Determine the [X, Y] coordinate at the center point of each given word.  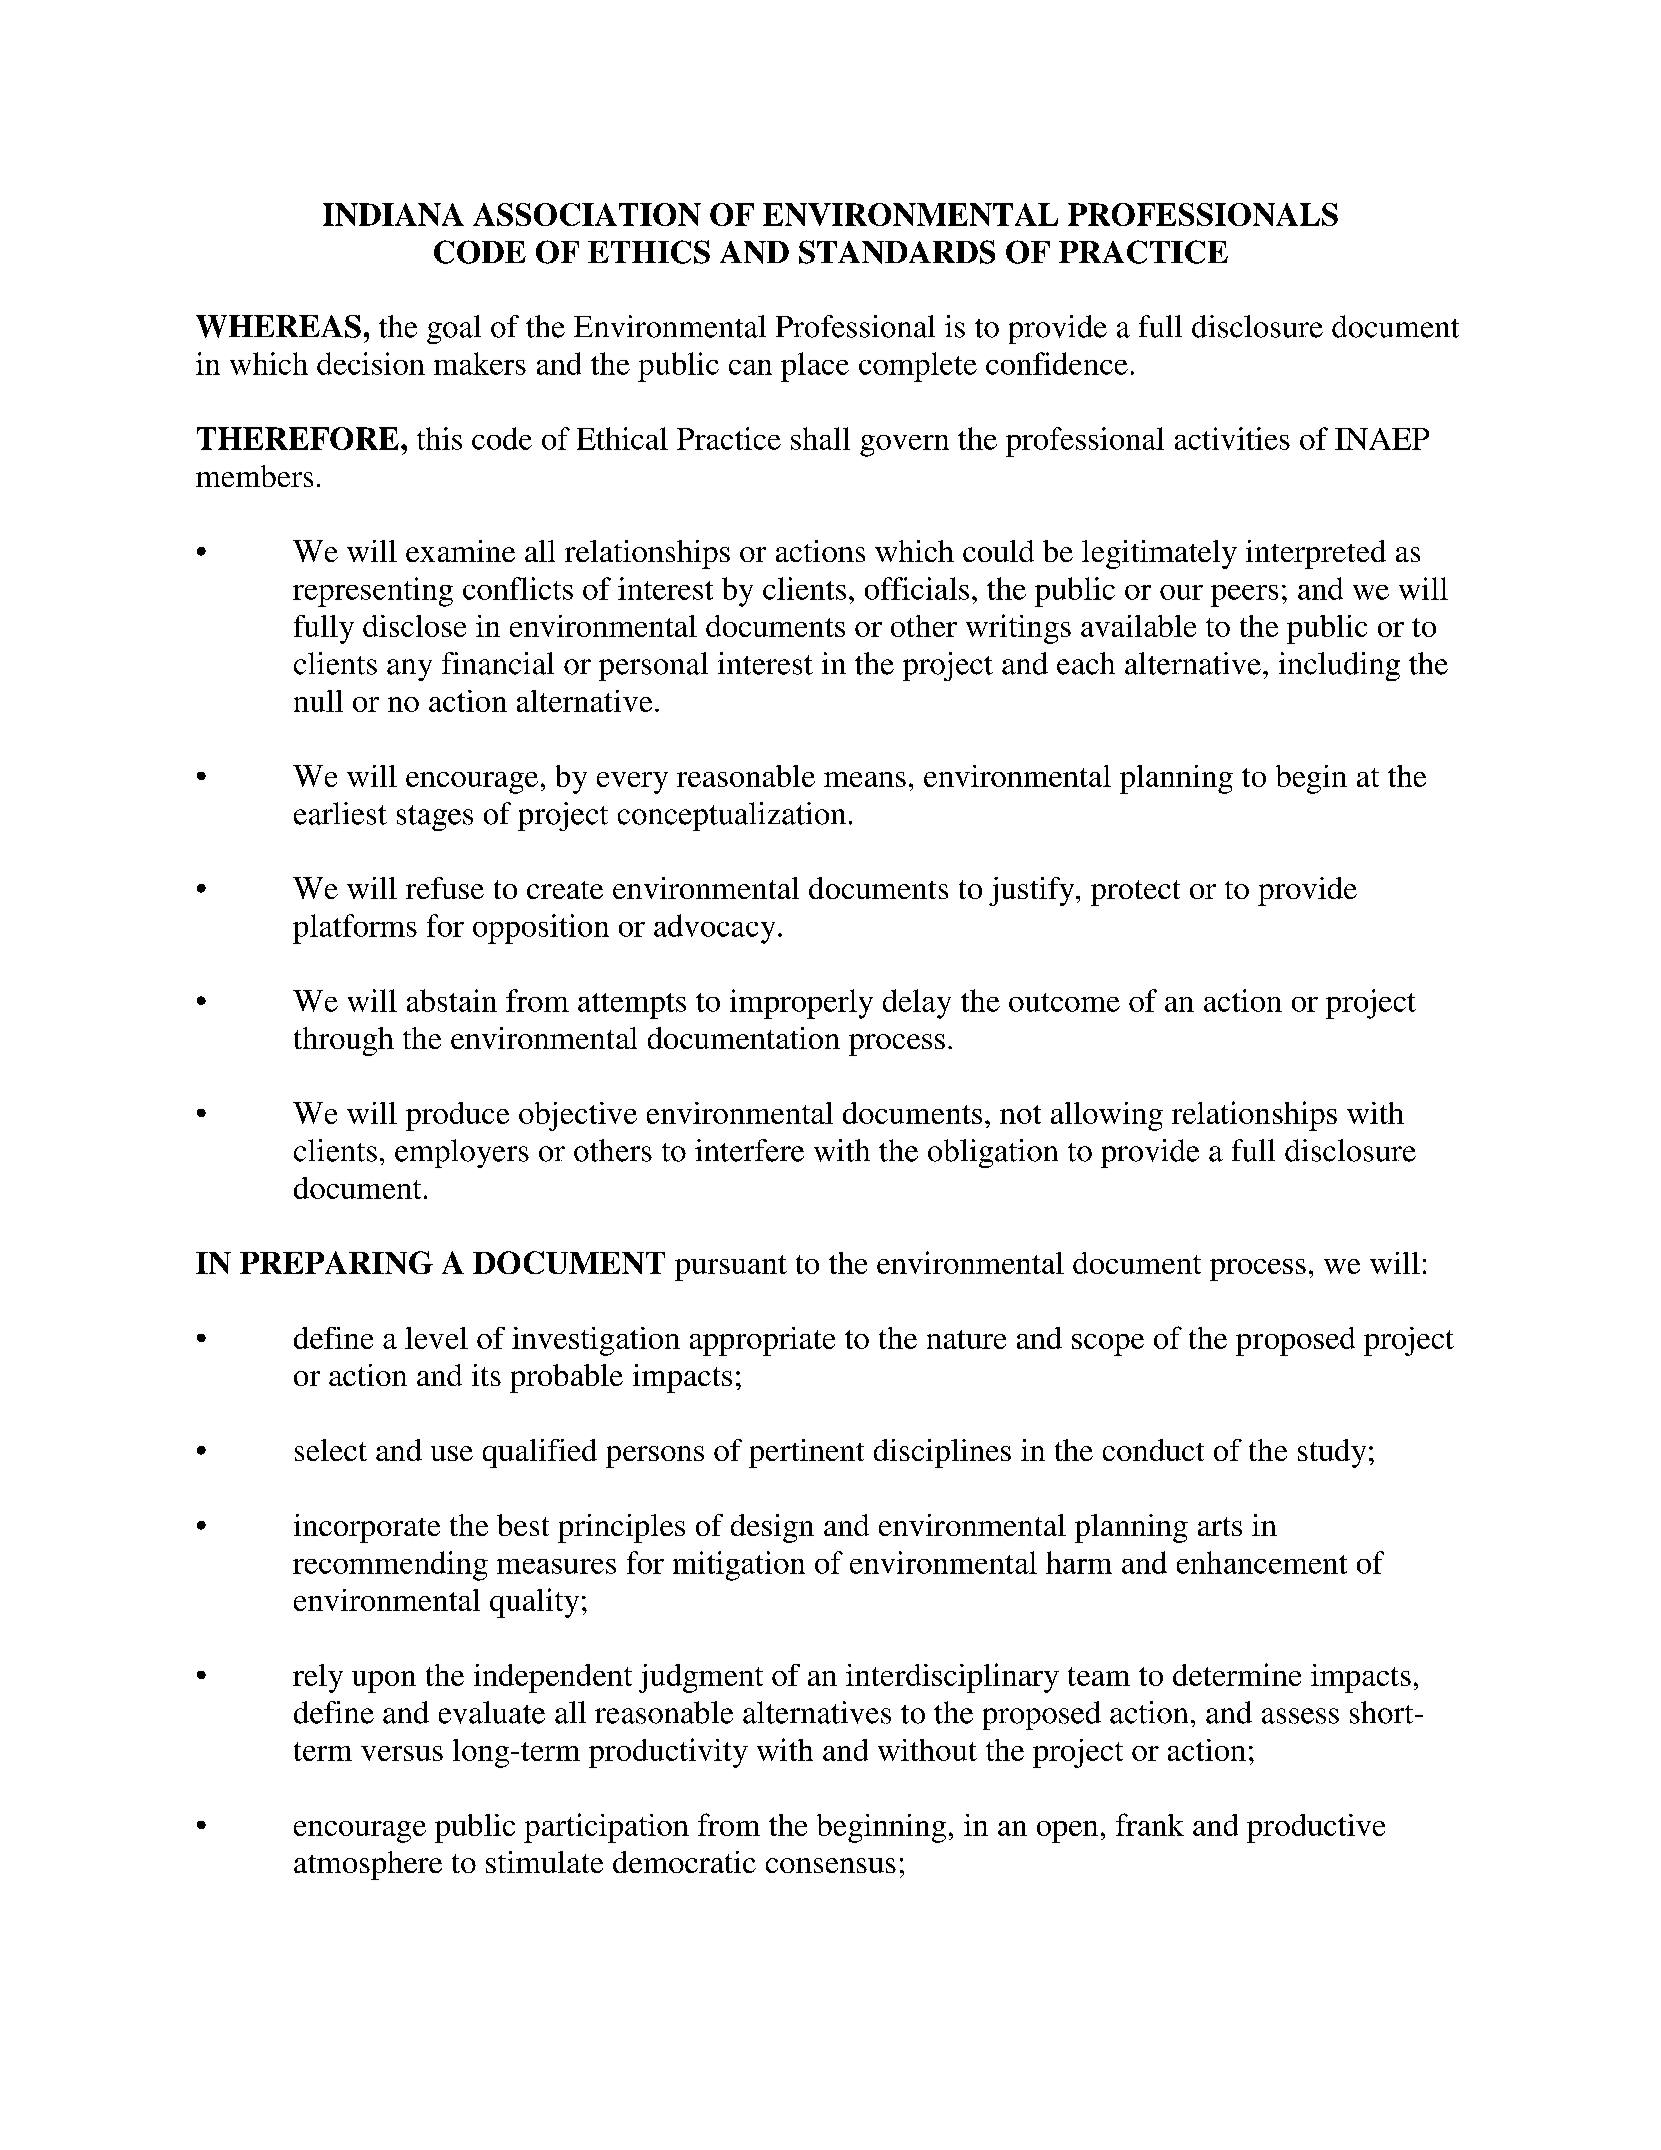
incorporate [367, 1528]
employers [462, 1153]
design [772, 1528]
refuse [445, 888]
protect [1135, 893]
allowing [1107, 1116]
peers [1244, 596]
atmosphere [368, 1865]
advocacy [714, 929]
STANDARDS [897, 252]
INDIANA [393, 214]
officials [917, 588]
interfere [749, 1150]
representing [373, 592]
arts [1220, 1526]
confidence [1057, 363]
